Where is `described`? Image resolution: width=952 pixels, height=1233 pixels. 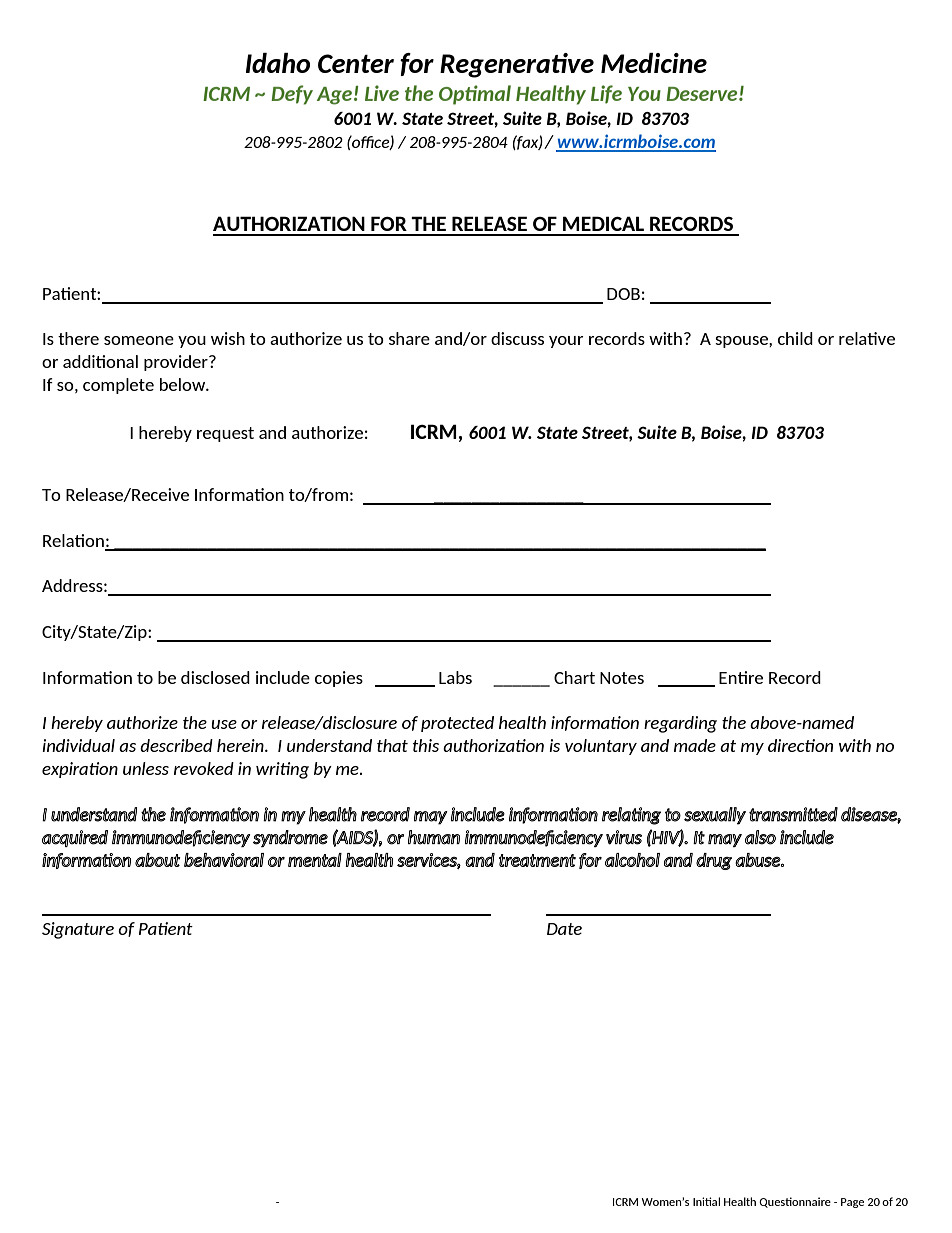
described is located at coordinates (176, 745).
